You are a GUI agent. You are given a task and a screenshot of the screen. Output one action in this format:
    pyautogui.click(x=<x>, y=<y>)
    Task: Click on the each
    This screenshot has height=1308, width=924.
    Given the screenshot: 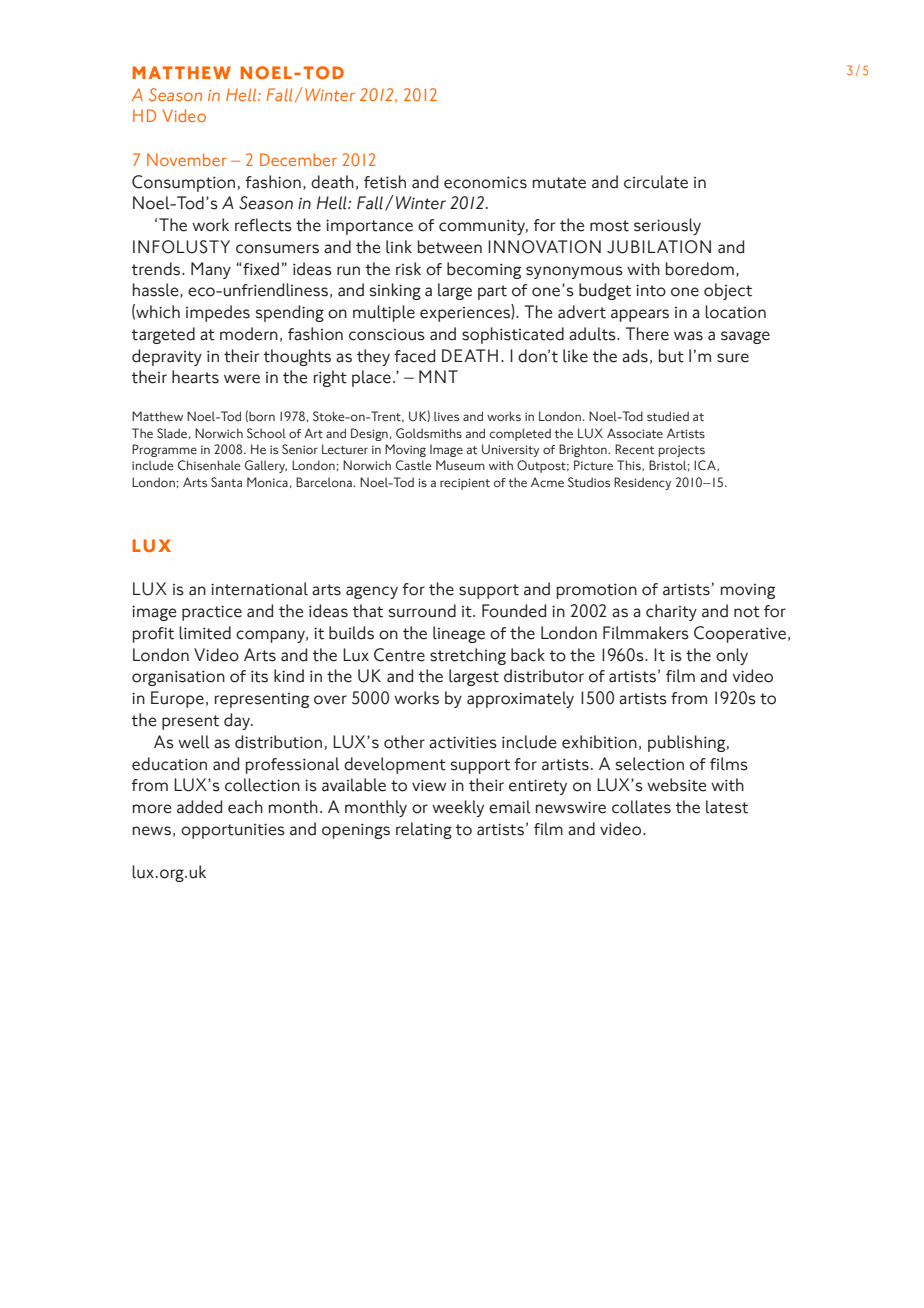 What is the action you would take?
    pyautogui.click(x=245, y=807)
